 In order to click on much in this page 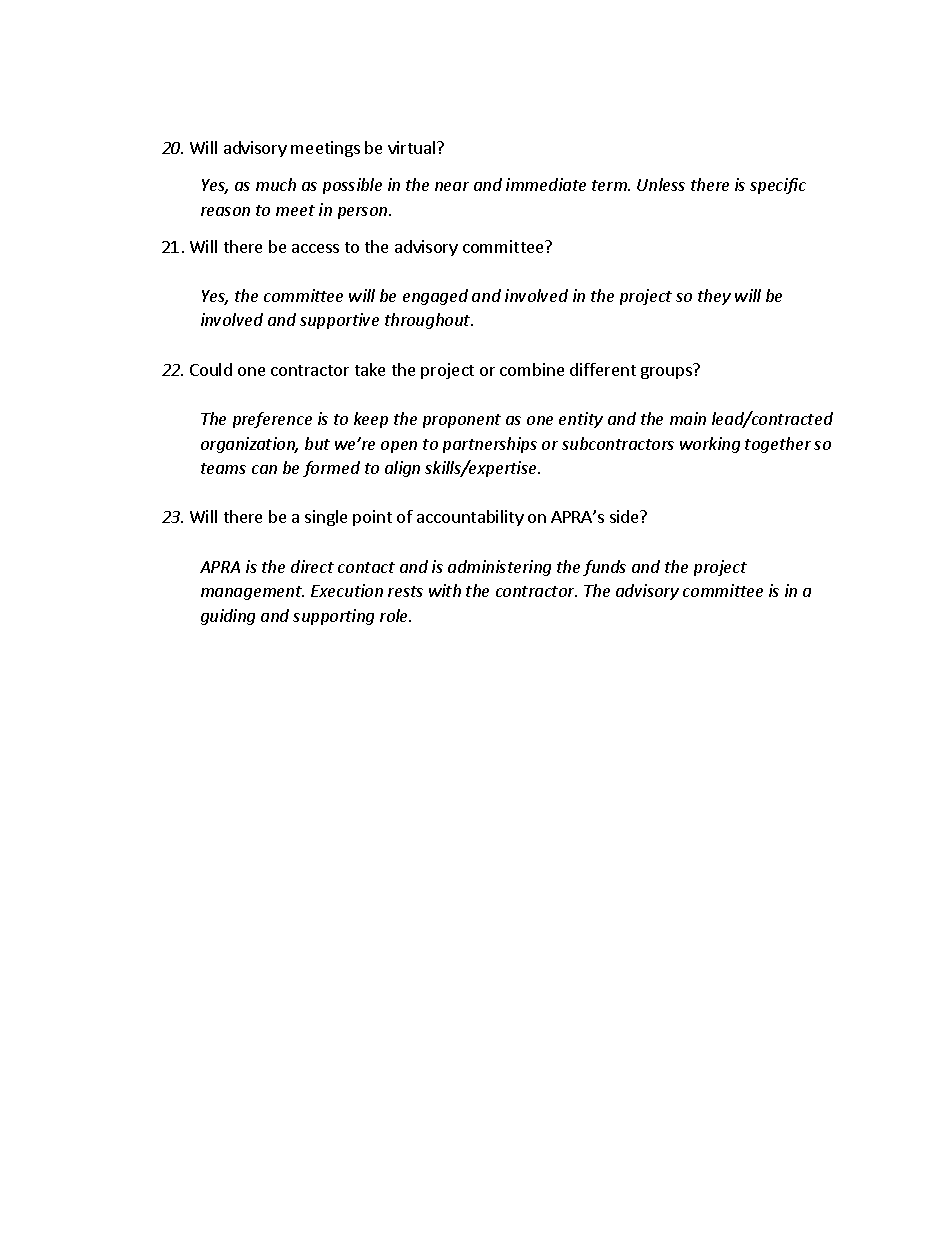, I will do `click(276, 184)`.
